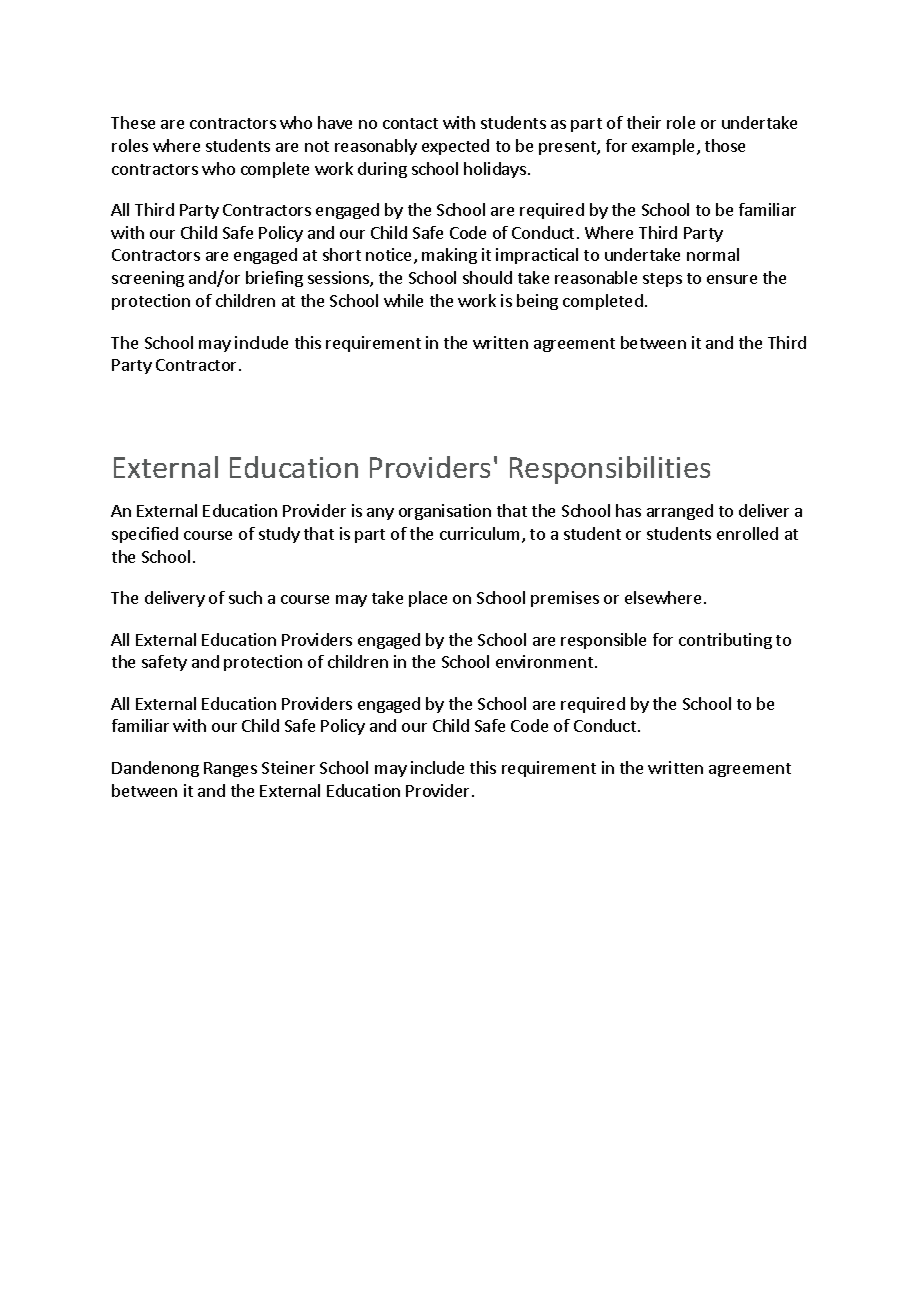 The image size is (924, 1308). Describe the element at coordinates (455, 147) in the screenshot. I see `expected` at that location.
